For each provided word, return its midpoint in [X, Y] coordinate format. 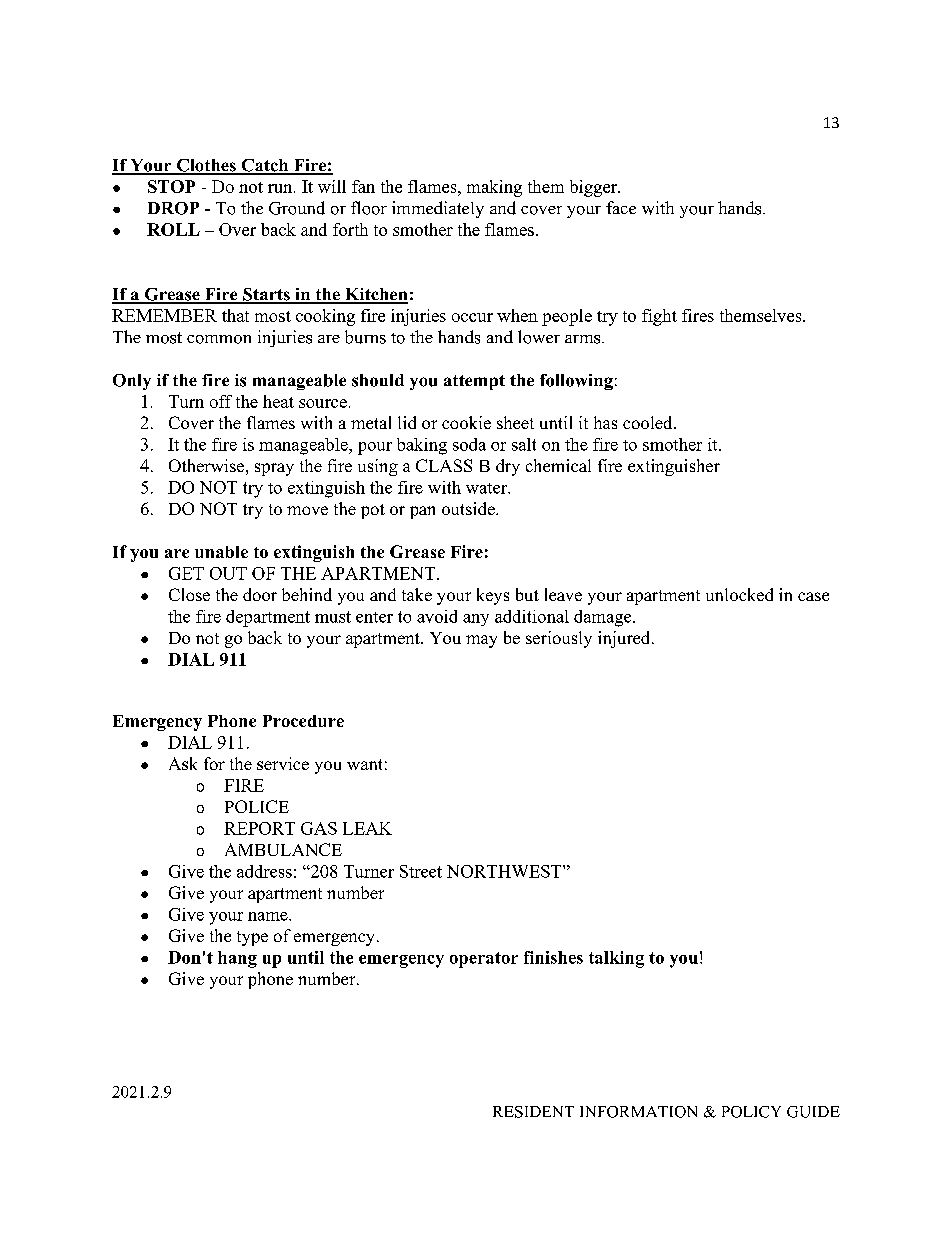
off [221, 401]
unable [221, 552]
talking [616, 959]
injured [625, 639]
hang [237, 959]
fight [659, 317]
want [364, 764]
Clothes [206, 166]
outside [469, 508]
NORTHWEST [505, 871]
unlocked [739, 594]
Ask [183, 763]
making [494, 188]
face [621, 207]
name [269, 916]
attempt [474, 382]
